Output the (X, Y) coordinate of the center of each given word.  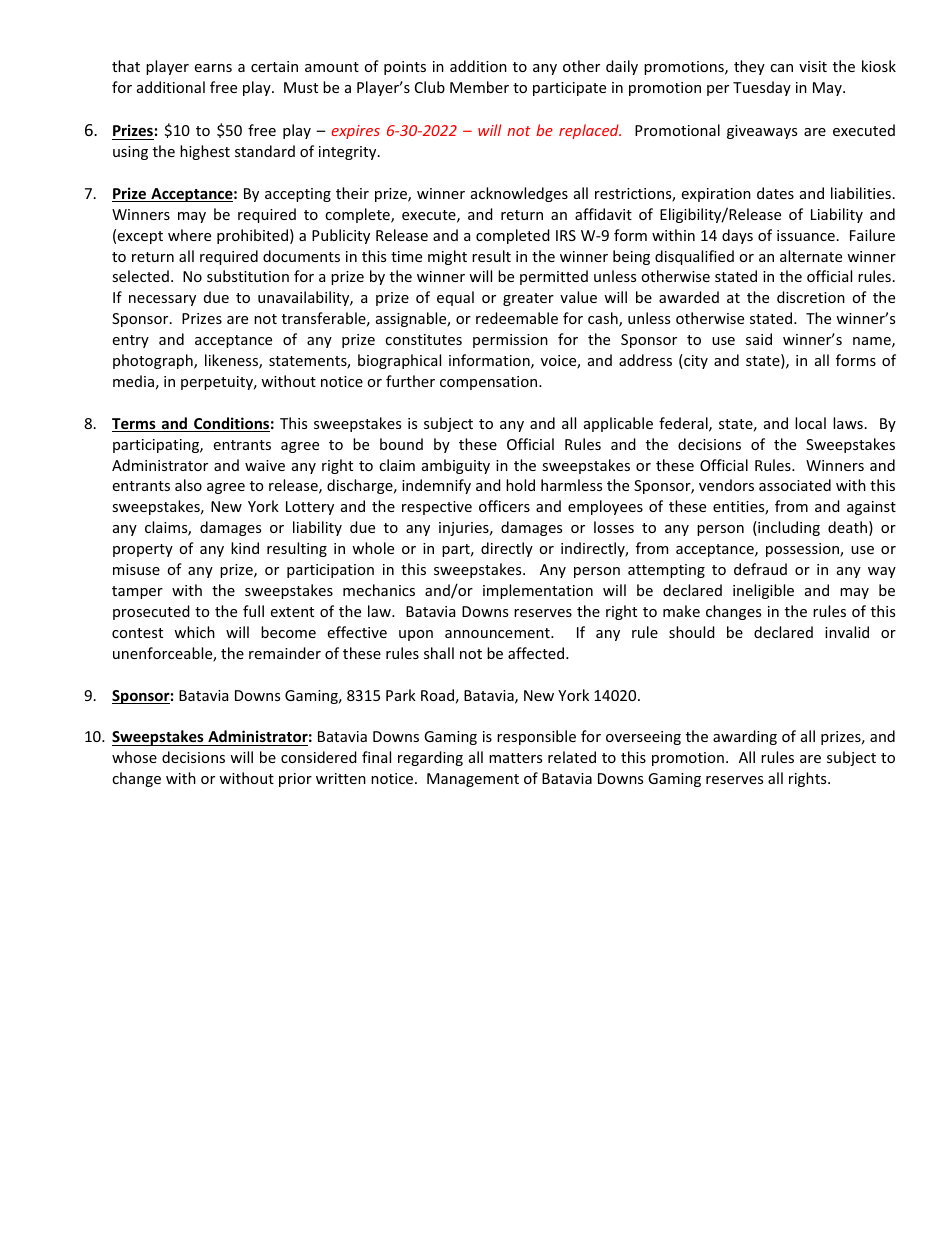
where (189, 235)
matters (515, 758)
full (253, 611)
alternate (811, 256)
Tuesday (762, 88)
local (810, 423)
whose (134, 757)
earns (213, 68)
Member (479, 87)
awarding (745, 737)
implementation (538, 591)
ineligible (763, 591)
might (447, 257)
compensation (490, 383)
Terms (135, 425)
